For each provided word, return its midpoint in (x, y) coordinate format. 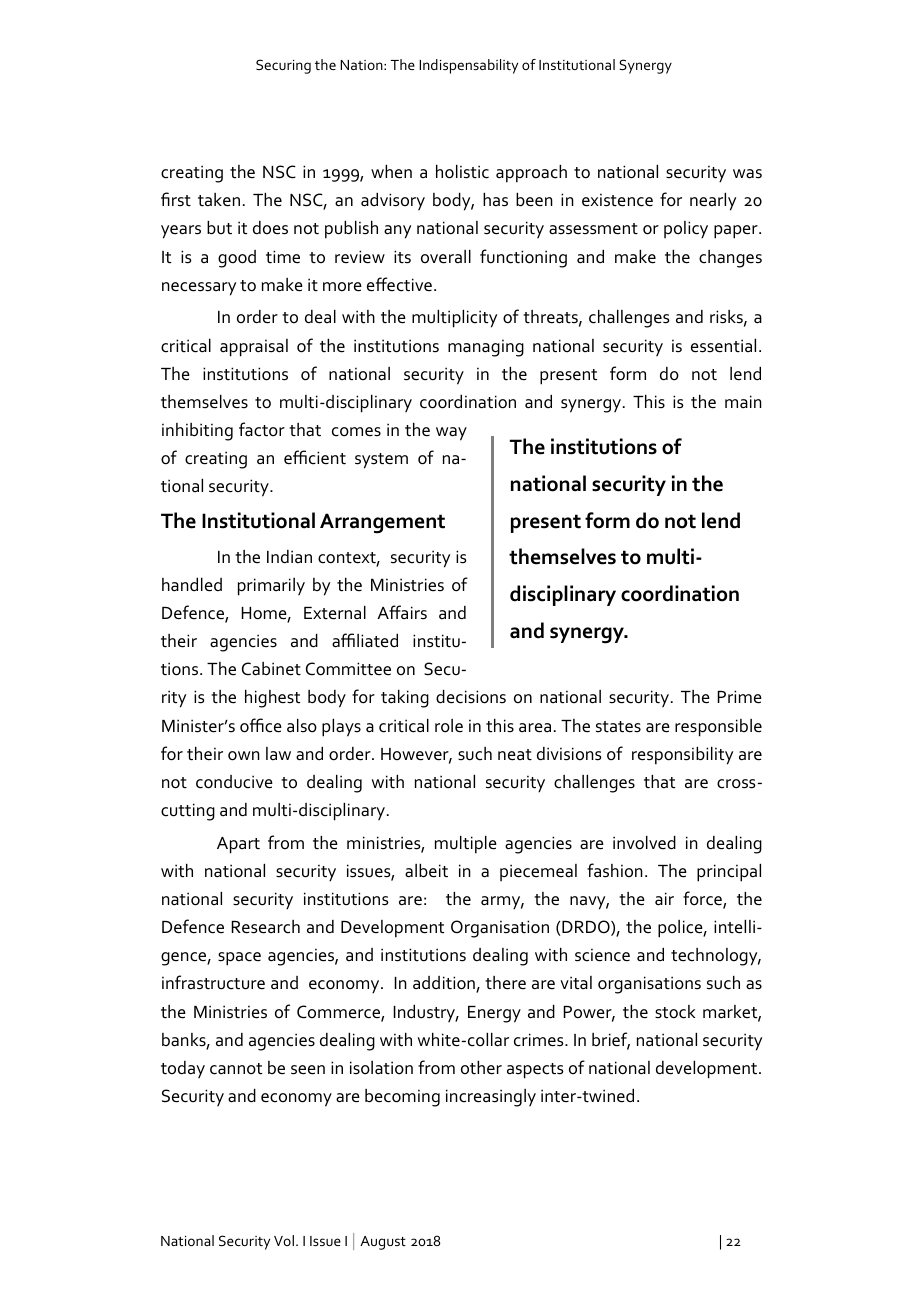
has (495, 200)
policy (686, 229)
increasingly (491, 1098)
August (383, 1243)
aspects (535, 1071)
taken (219, 200)
